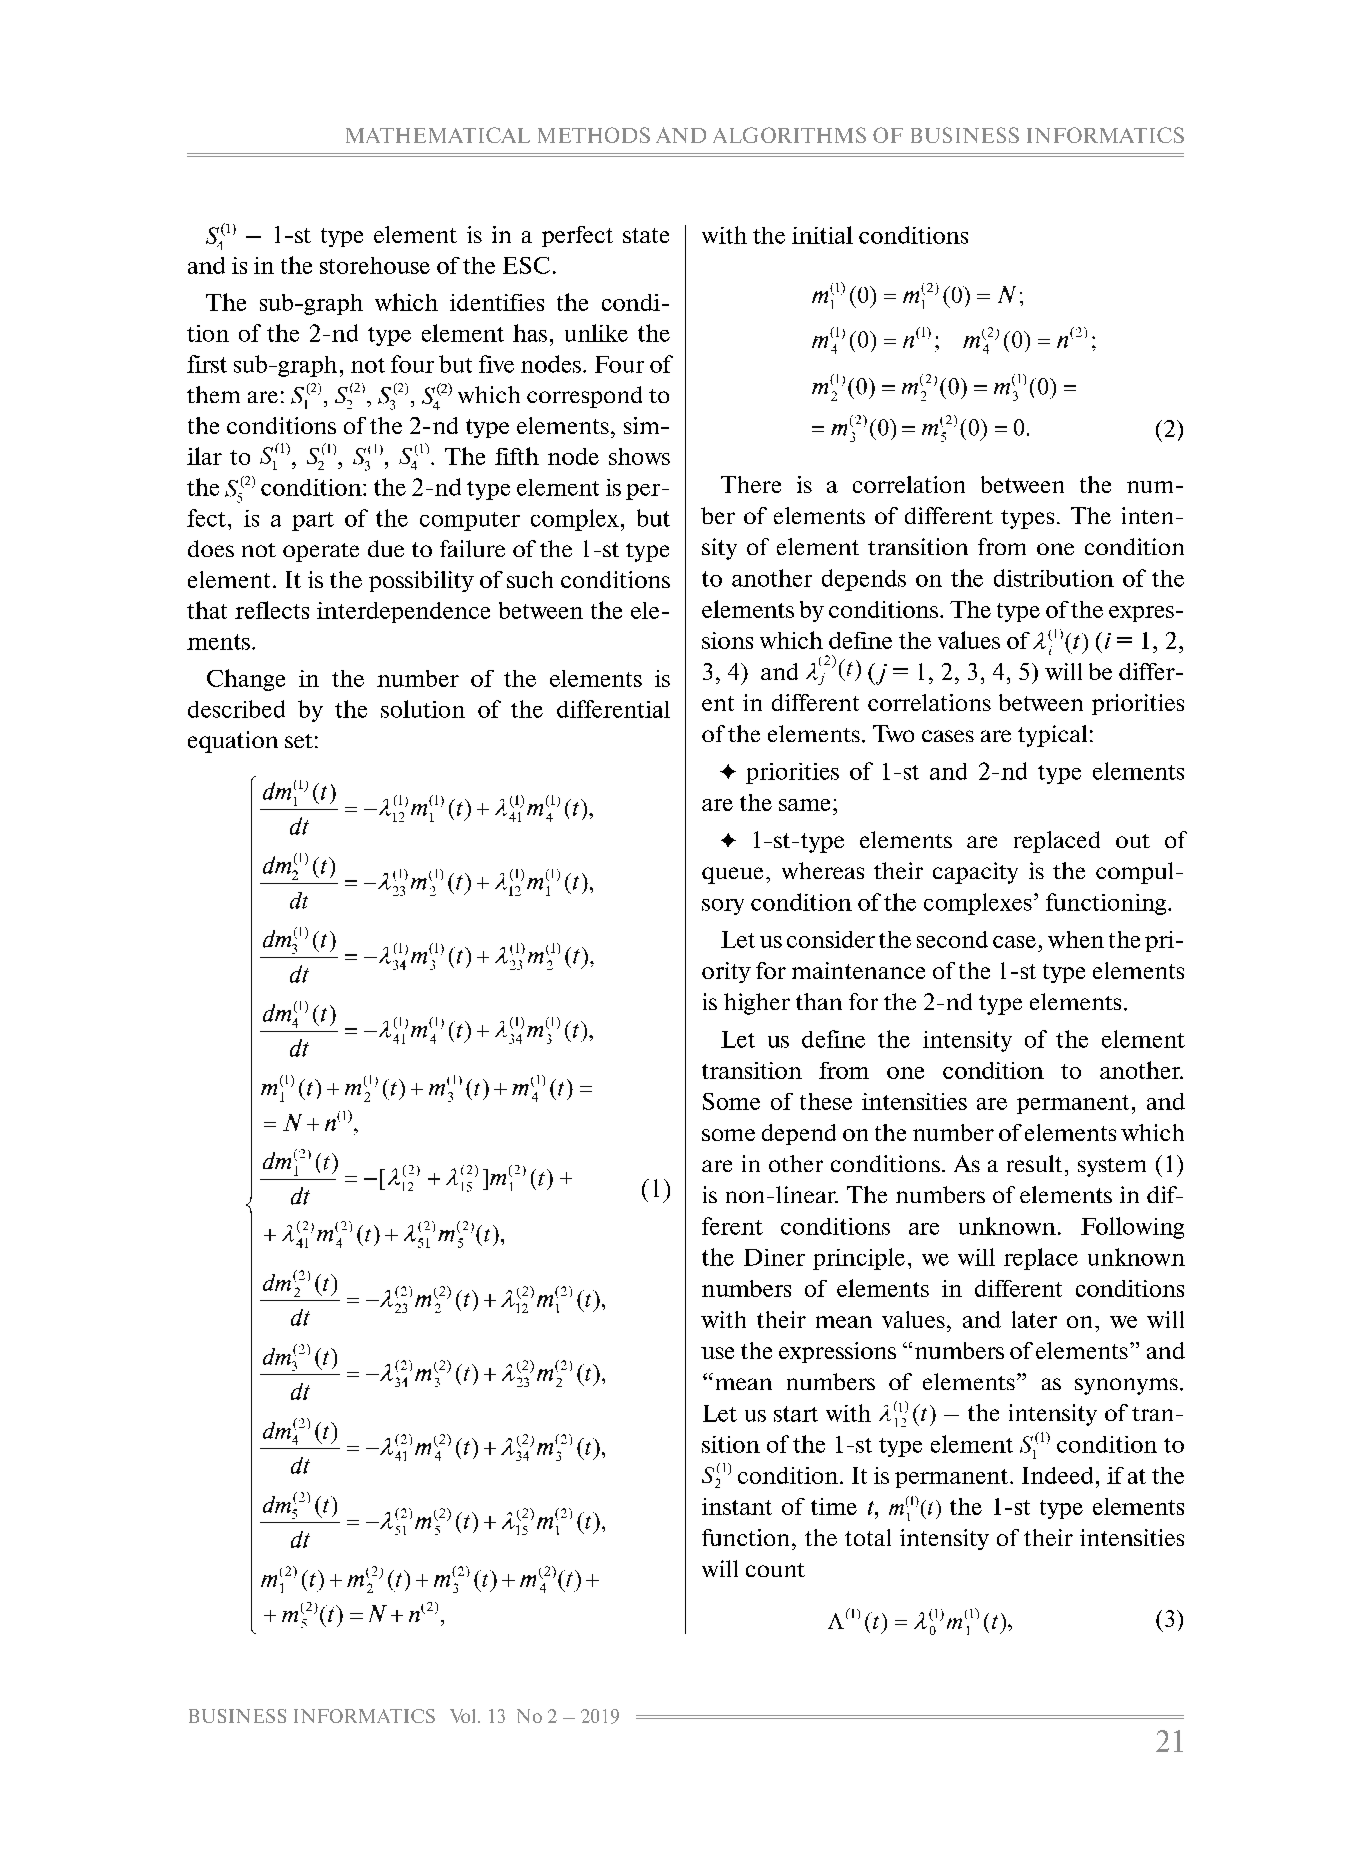 Image resolution: width=1372 pixels, height=1871 pixels. Describe the element at coordinates (299, 741) in the document. I see `set` at that location.
